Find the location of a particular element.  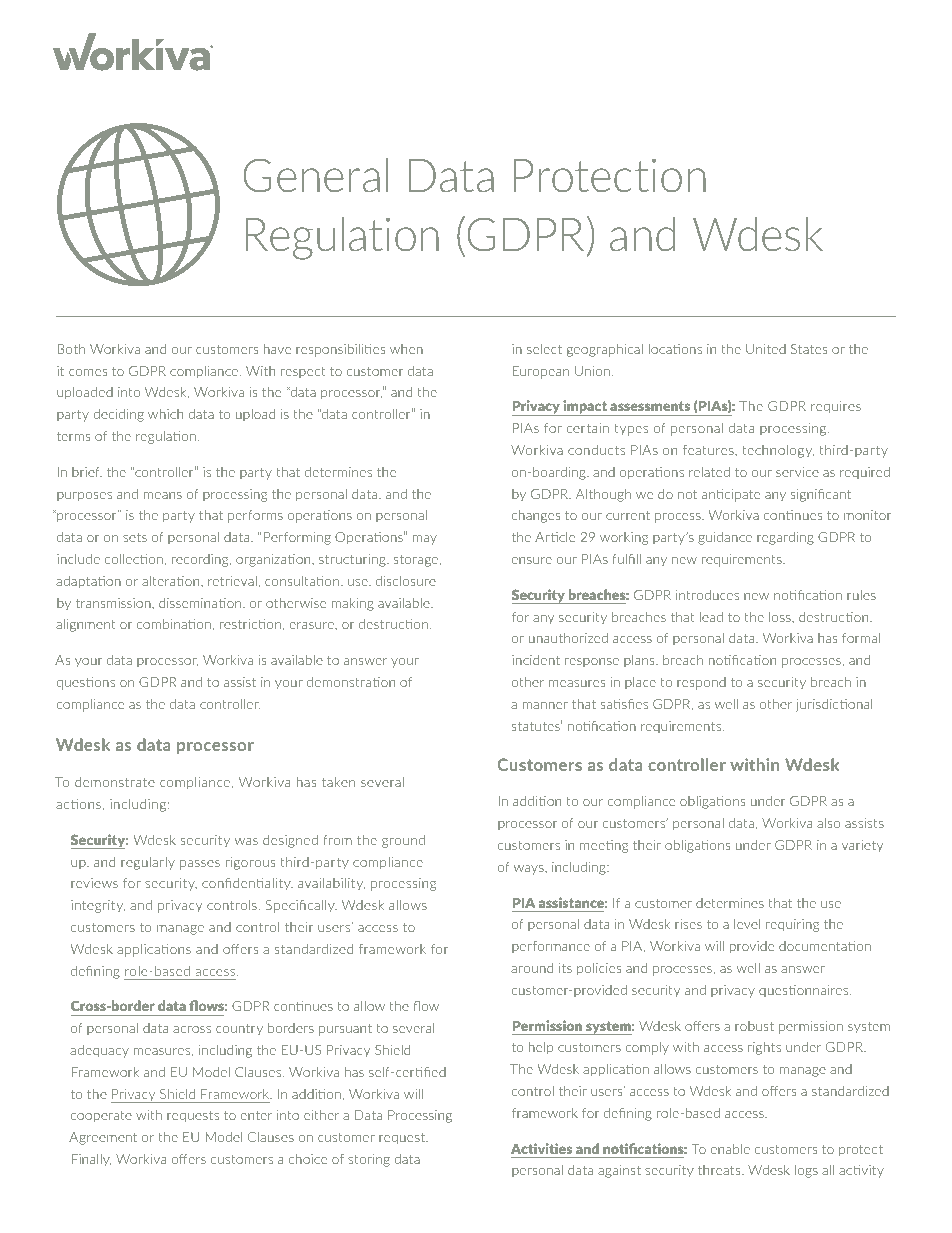

Activities is located at coordinates (541, 1148).
